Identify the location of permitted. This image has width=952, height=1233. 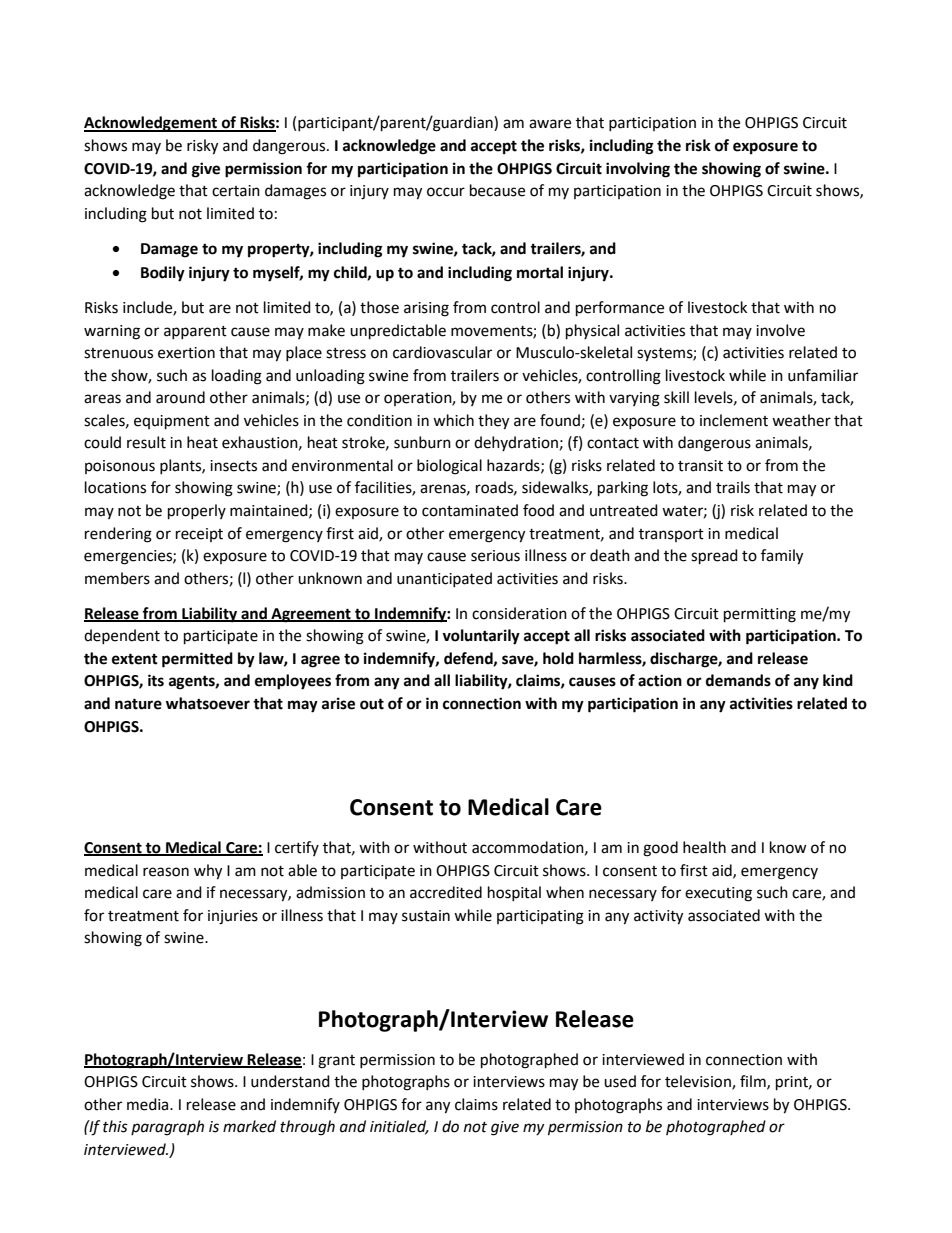
(197, 660).
